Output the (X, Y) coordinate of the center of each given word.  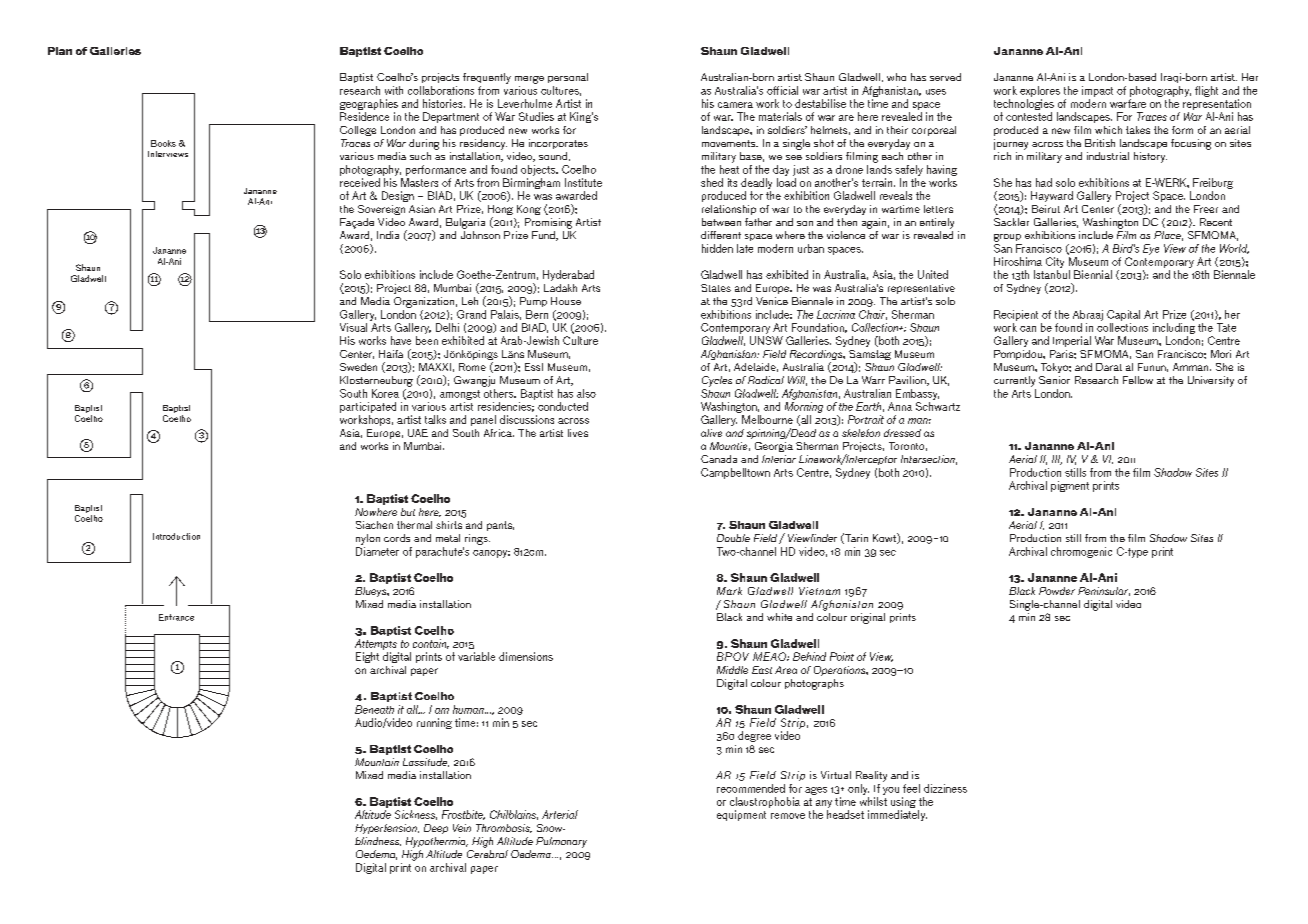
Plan (60, 51)
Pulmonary (561, 842)
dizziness (945, 788)
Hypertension (387, 829)
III (1057, 460)
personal (568, 78)
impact (1097, 91)
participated (368, 407)
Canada (719, 459)
